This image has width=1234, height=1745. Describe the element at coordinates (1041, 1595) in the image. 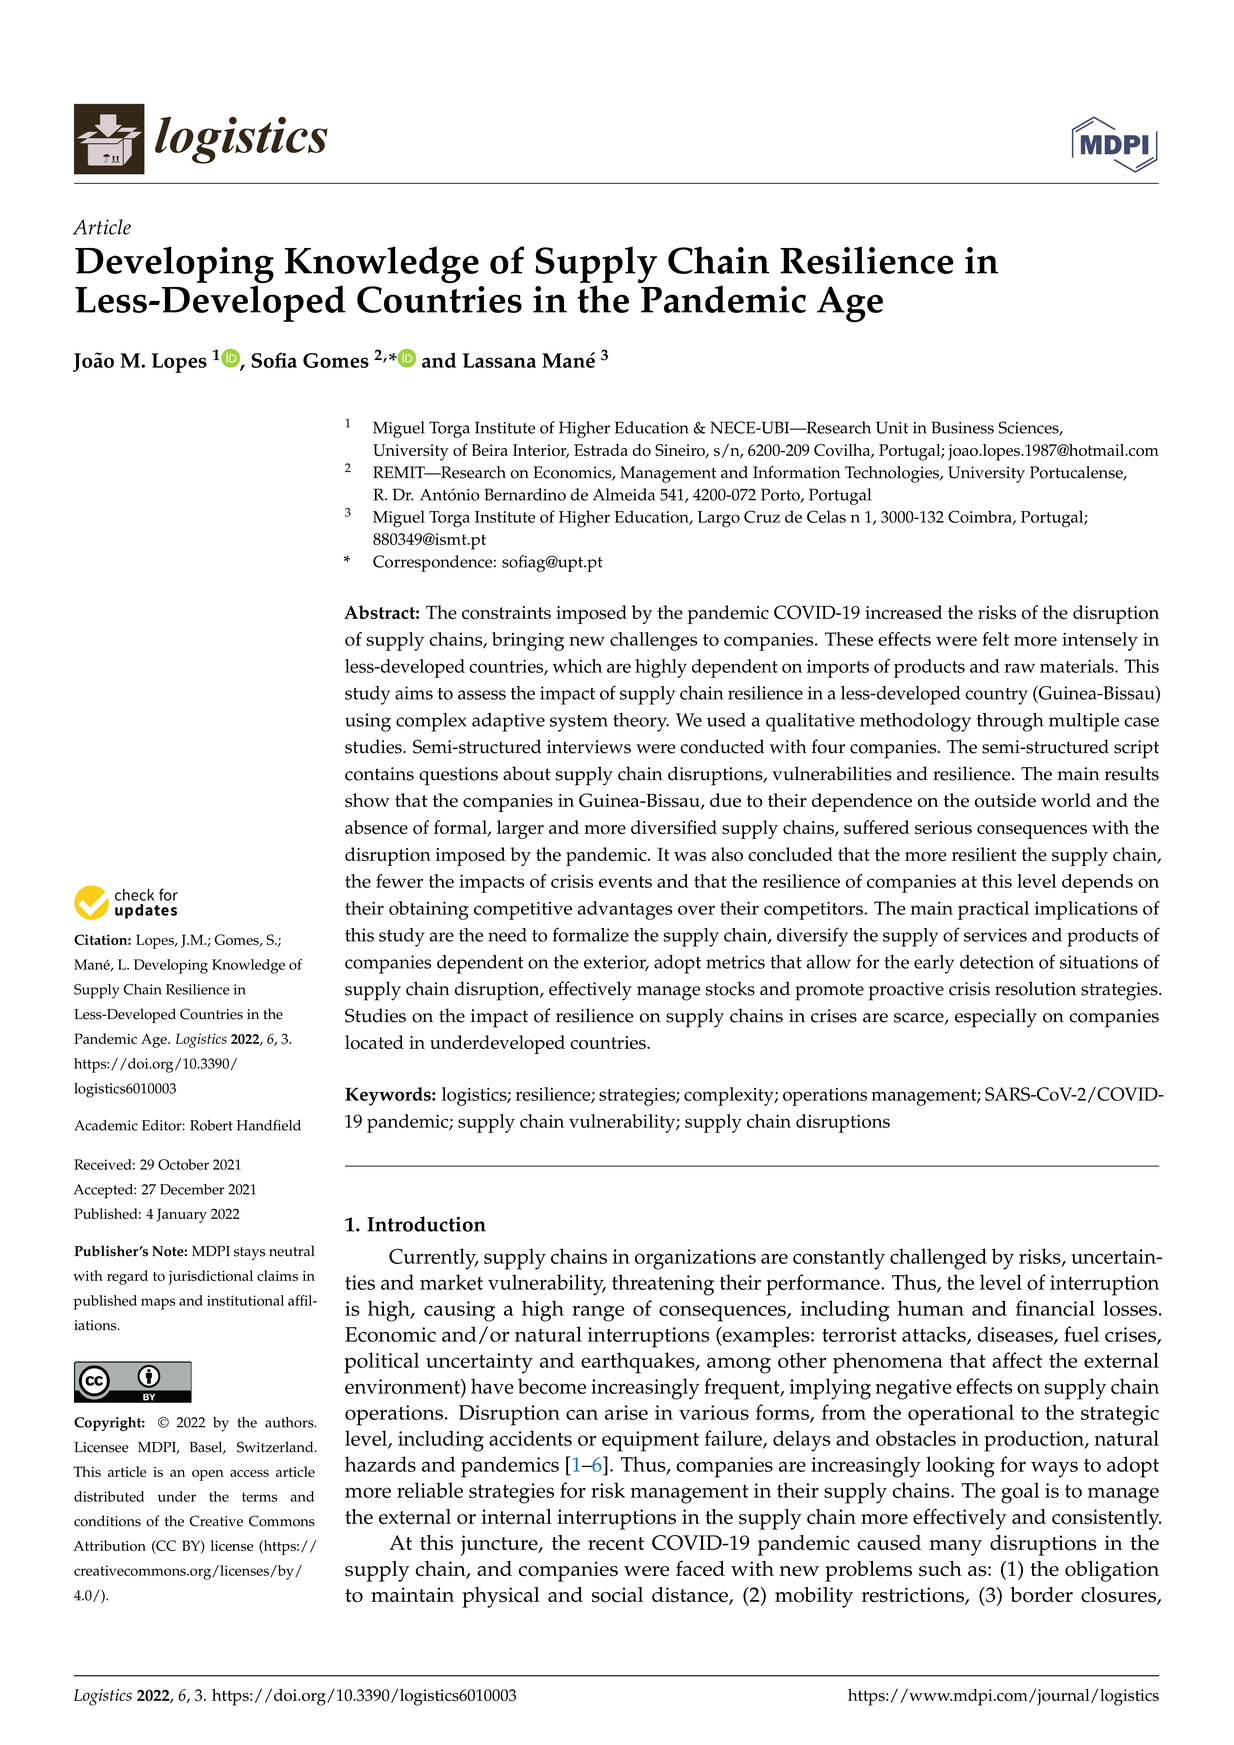

I see `border` at that location.
